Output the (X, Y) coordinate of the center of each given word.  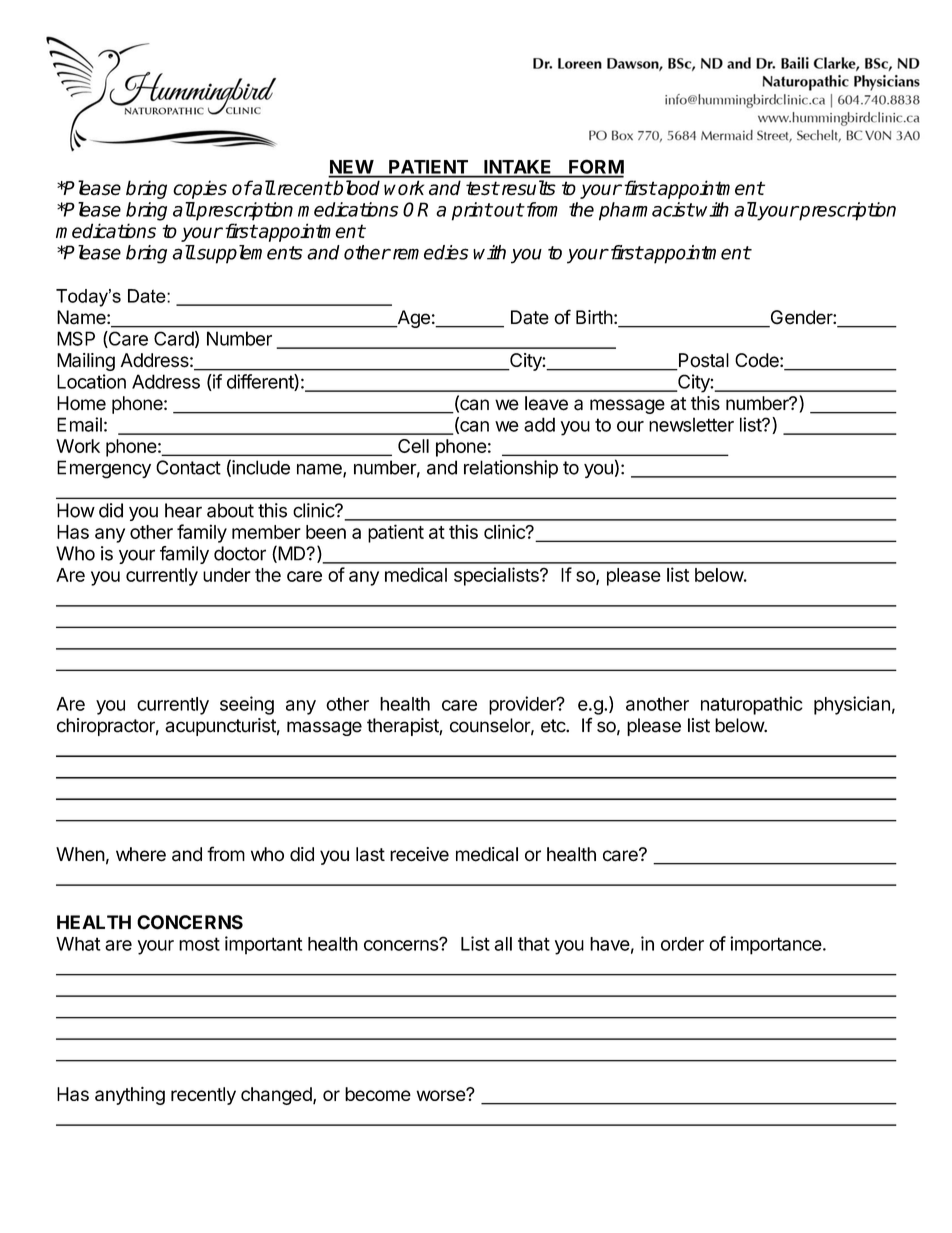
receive (419, 854)
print (472, 211)
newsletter (691, 424)
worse (441, 1095)
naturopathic (752, 705)
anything (130, 1095)
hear (183, 510)
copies (200, 189)
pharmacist (646, 211)
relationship (511, 469)
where (141, 854)
